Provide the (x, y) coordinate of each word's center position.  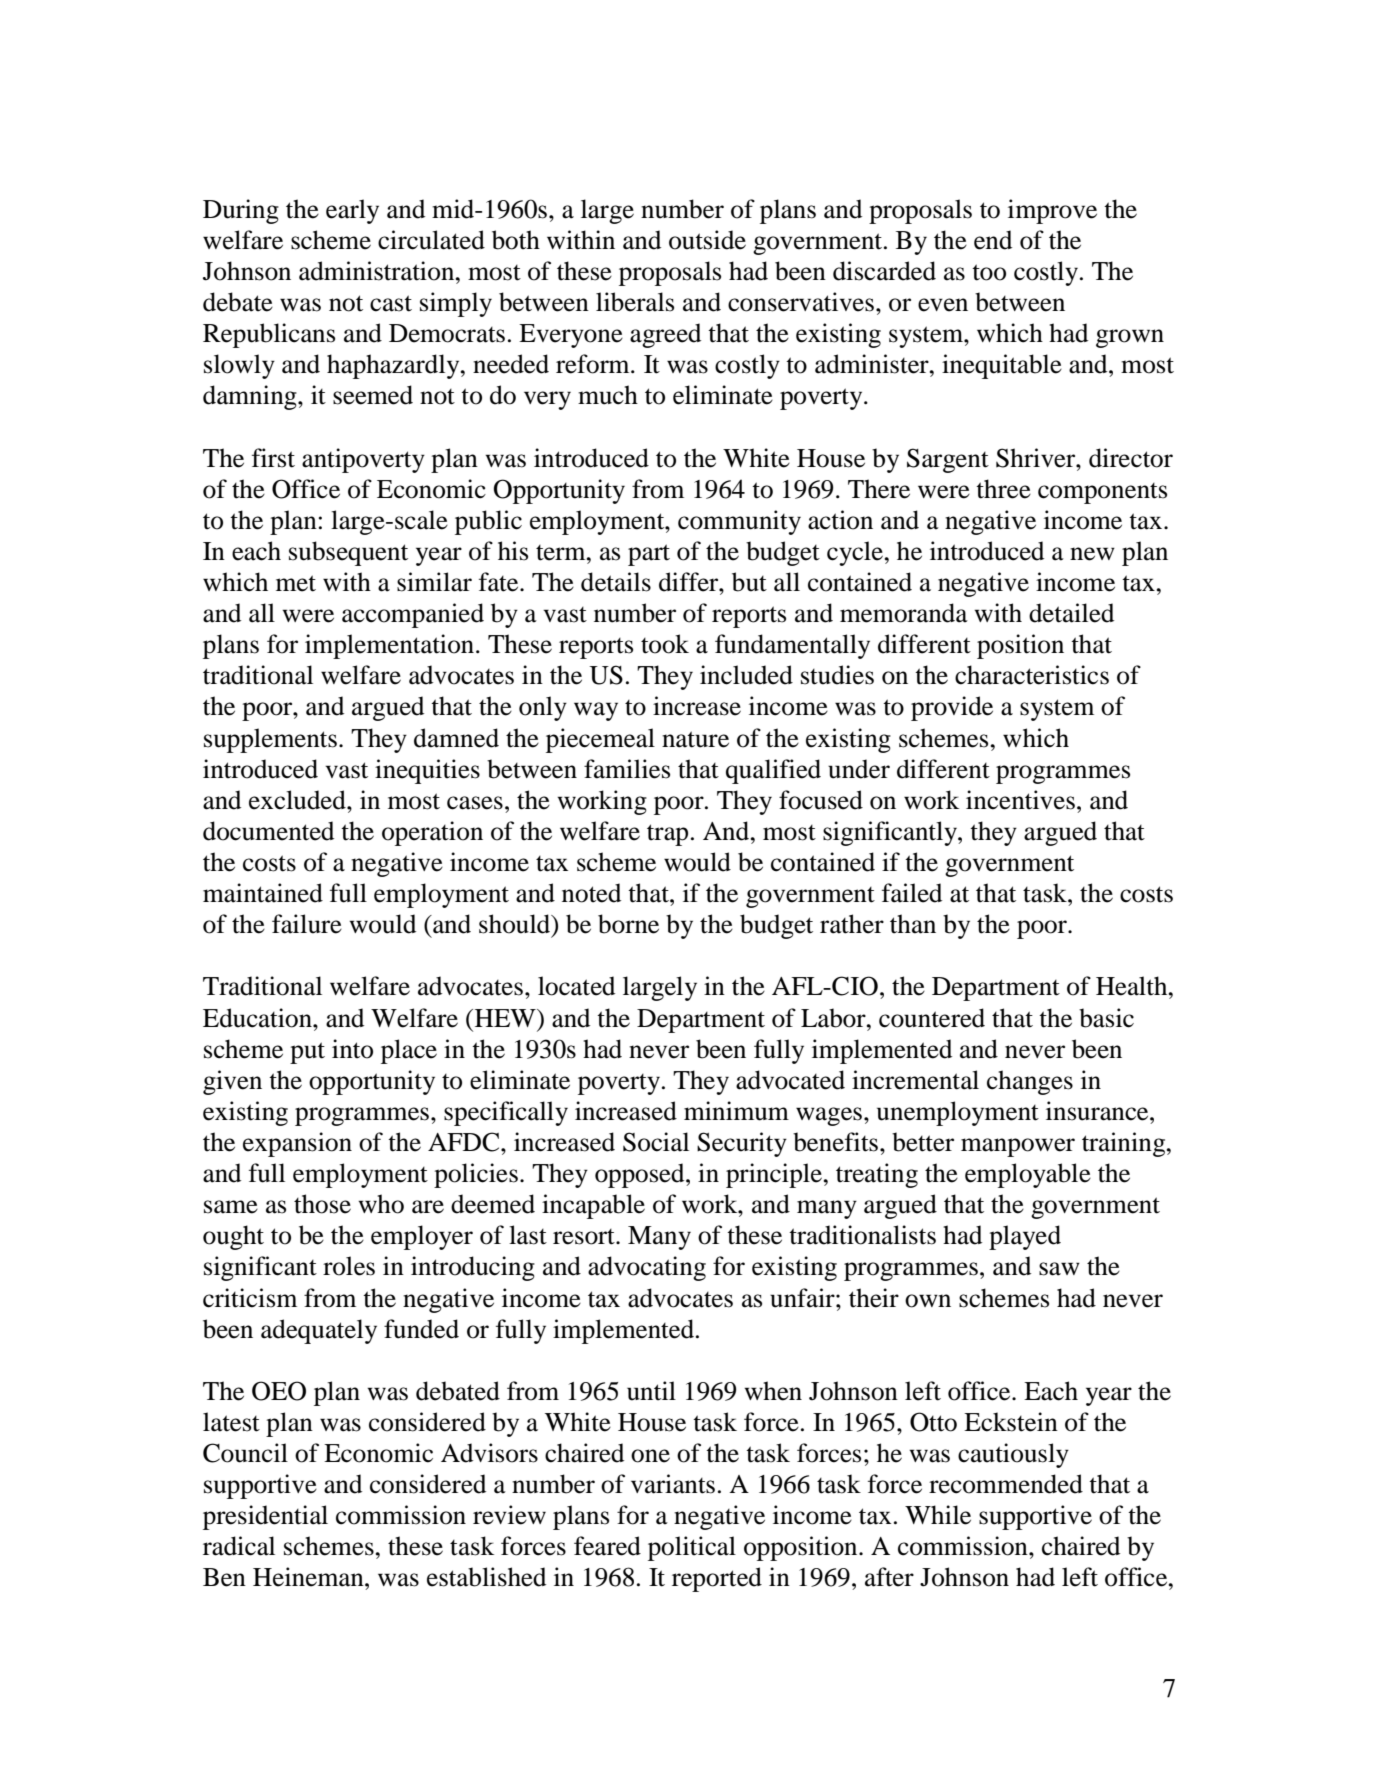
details (616, 582)
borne (628, 924)
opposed (641, 1175)
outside (707, 240)
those (322, 1204)
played (1025, 1237)
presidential (265, 1517)
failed (912, 893)
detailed (1071, 613)
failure (307, 924)
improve (1052, 211)
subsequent (348, 553)
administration (378, 271)
